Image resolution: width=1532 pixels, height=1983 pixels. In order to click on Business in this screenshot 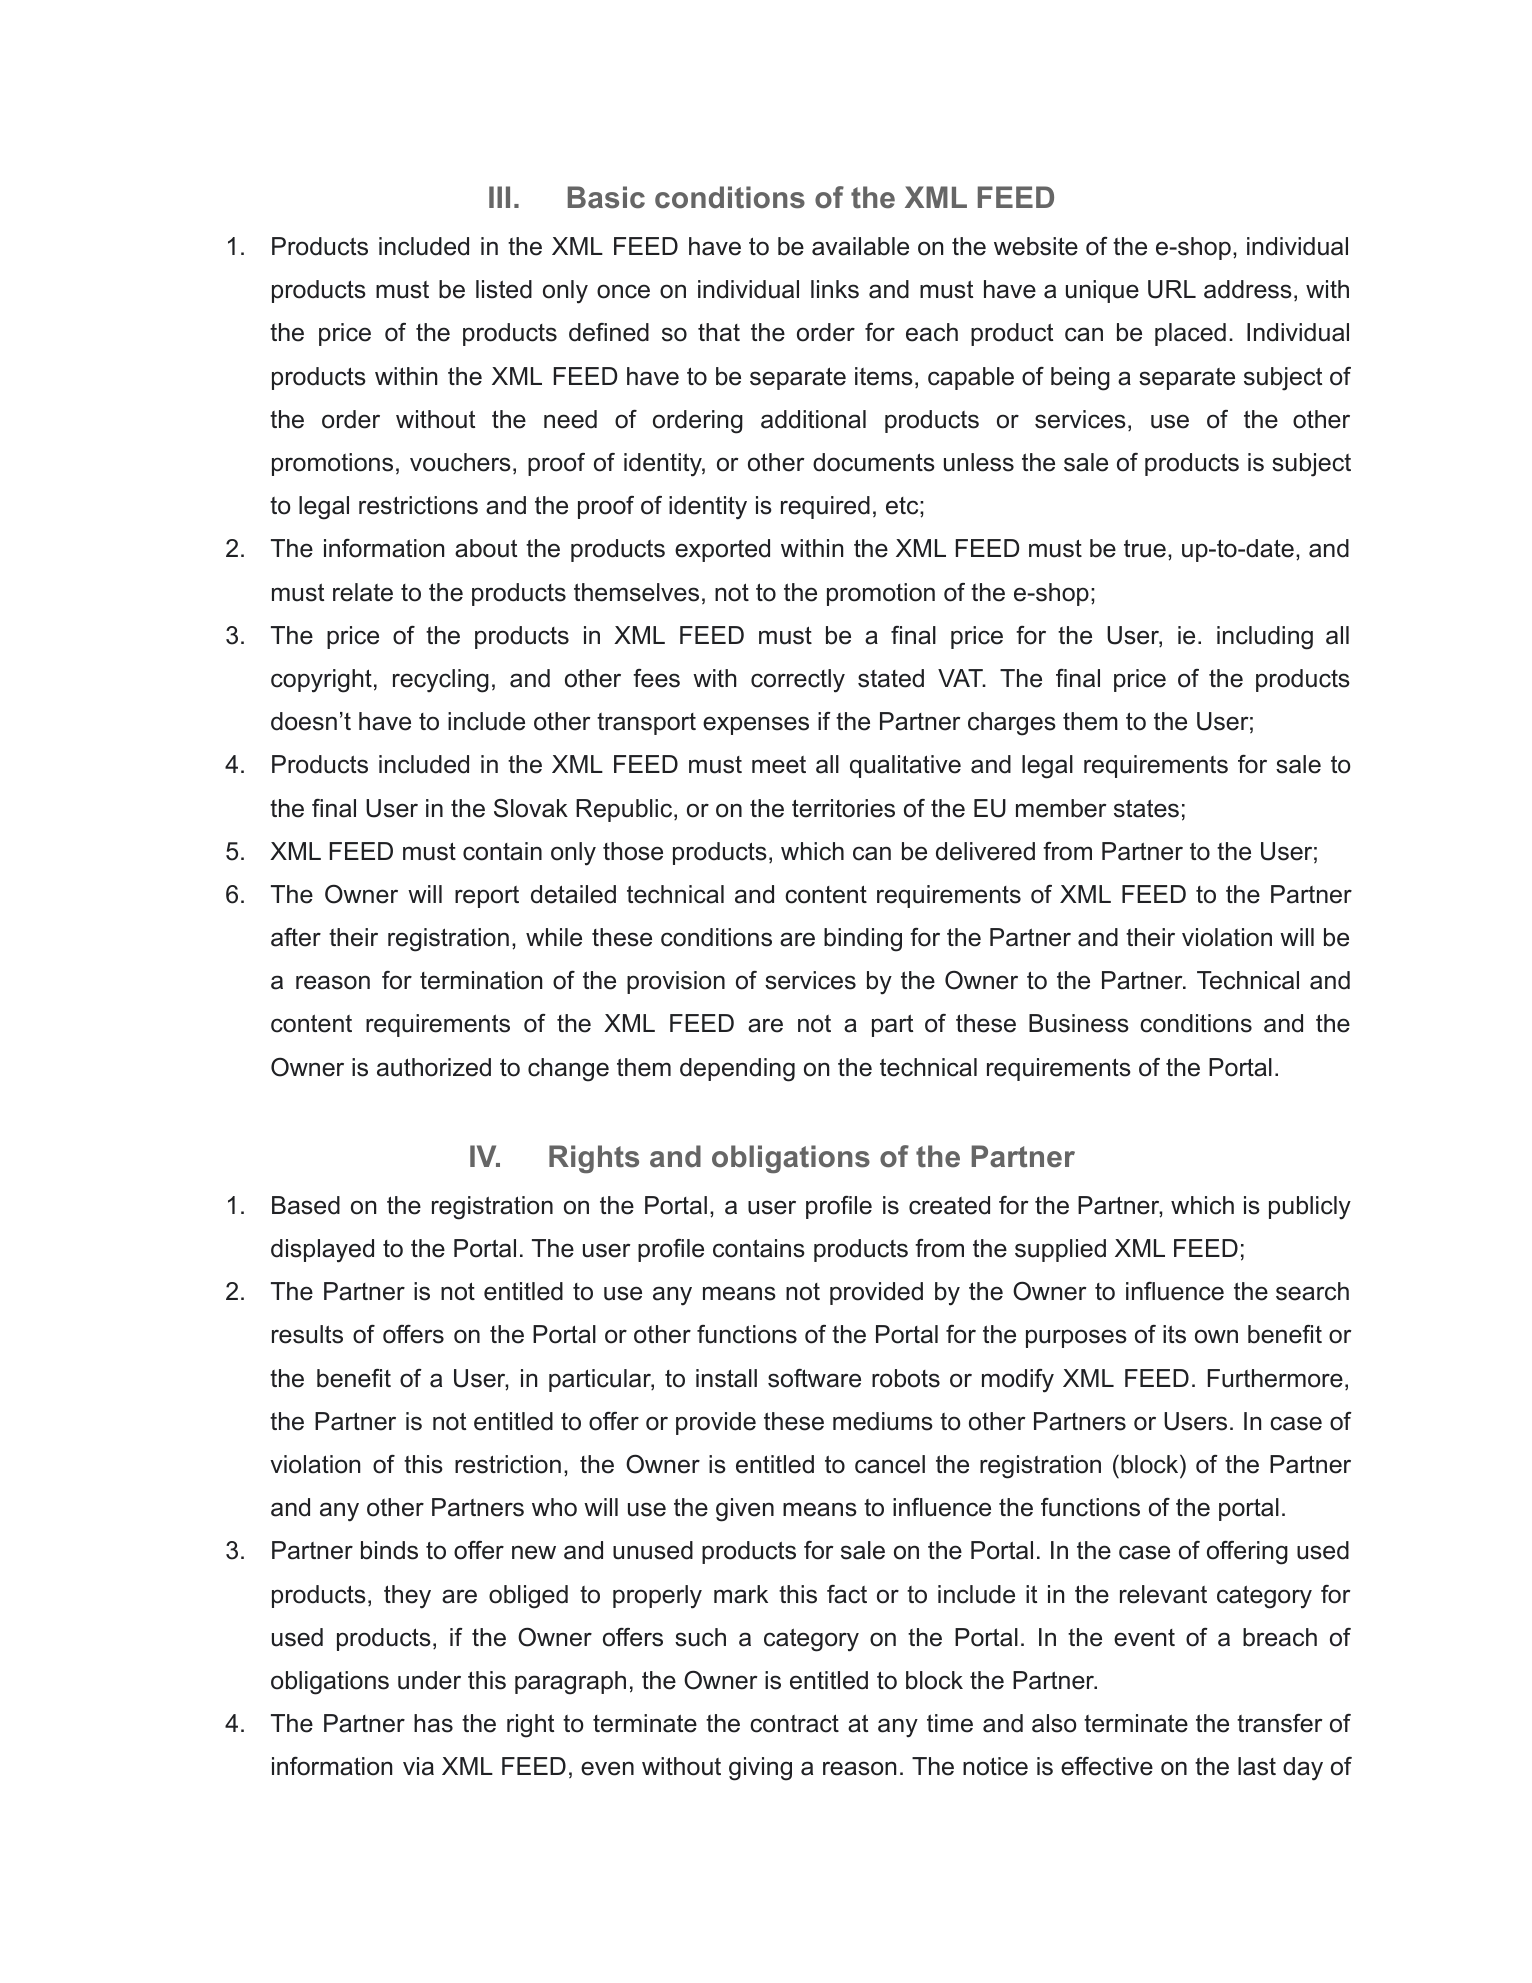, I will do `click(1079, 1023)`.
